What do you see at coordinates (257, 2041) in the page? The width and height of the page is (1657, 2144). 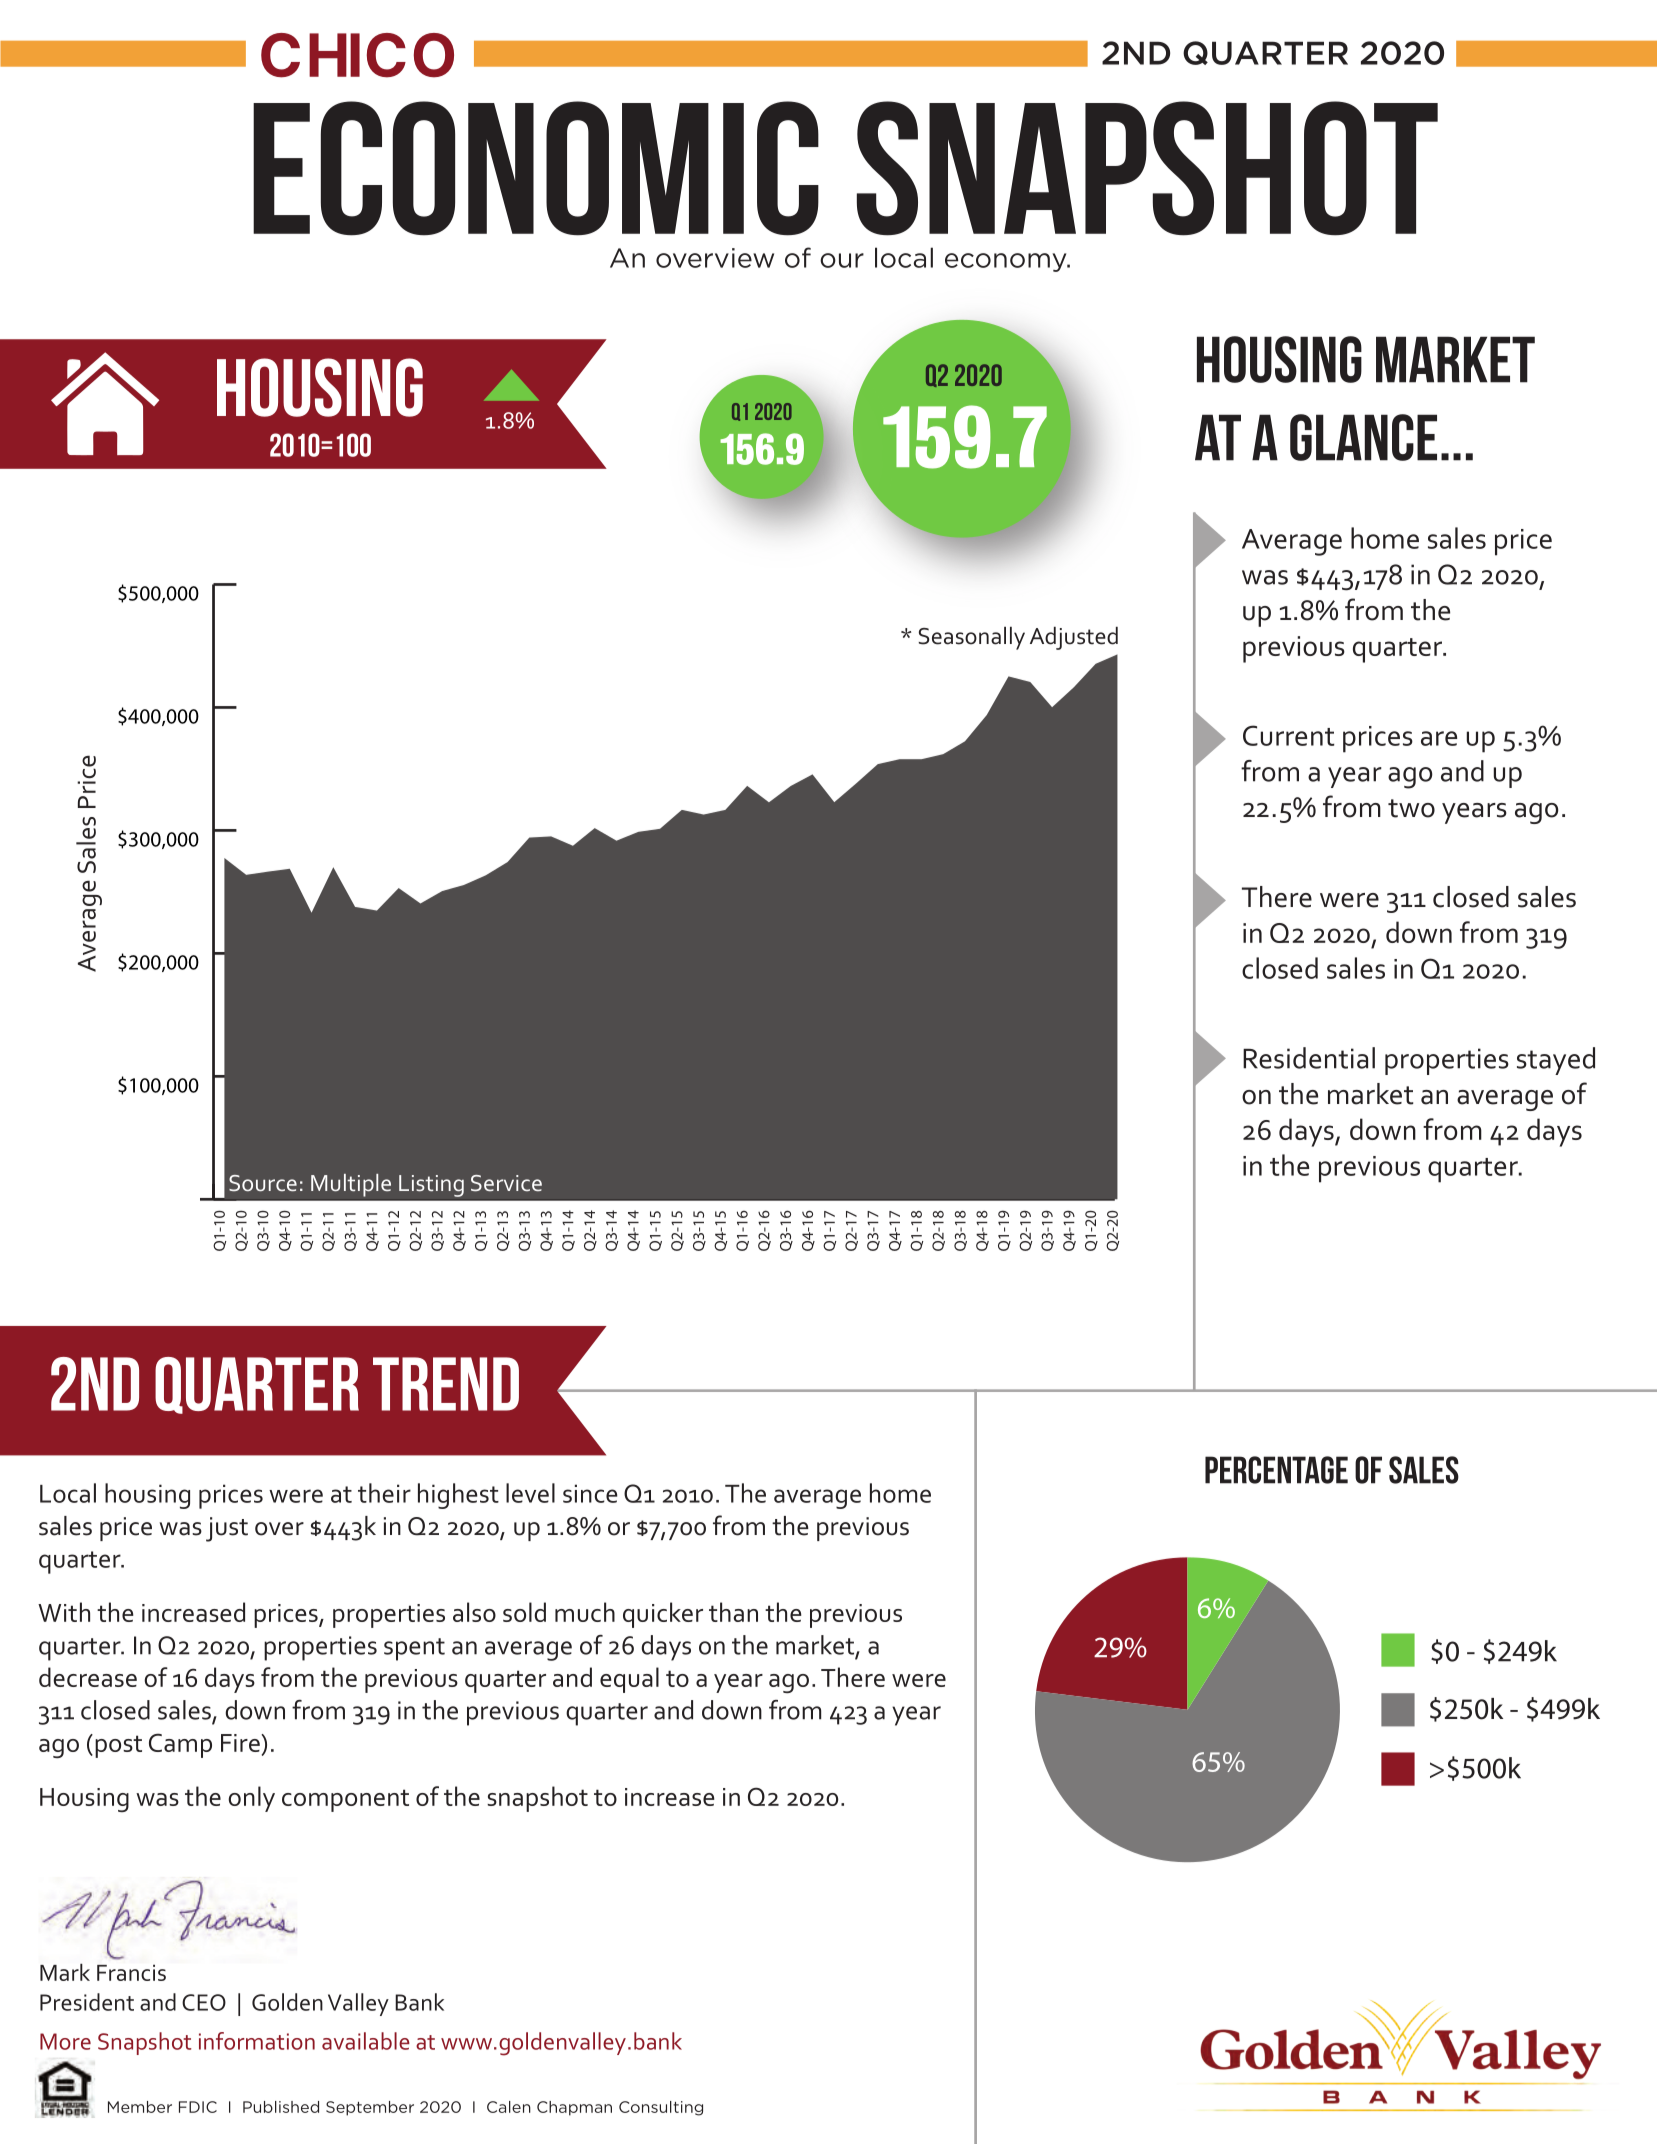 I see `information` at bounding box center [257, 2041].
